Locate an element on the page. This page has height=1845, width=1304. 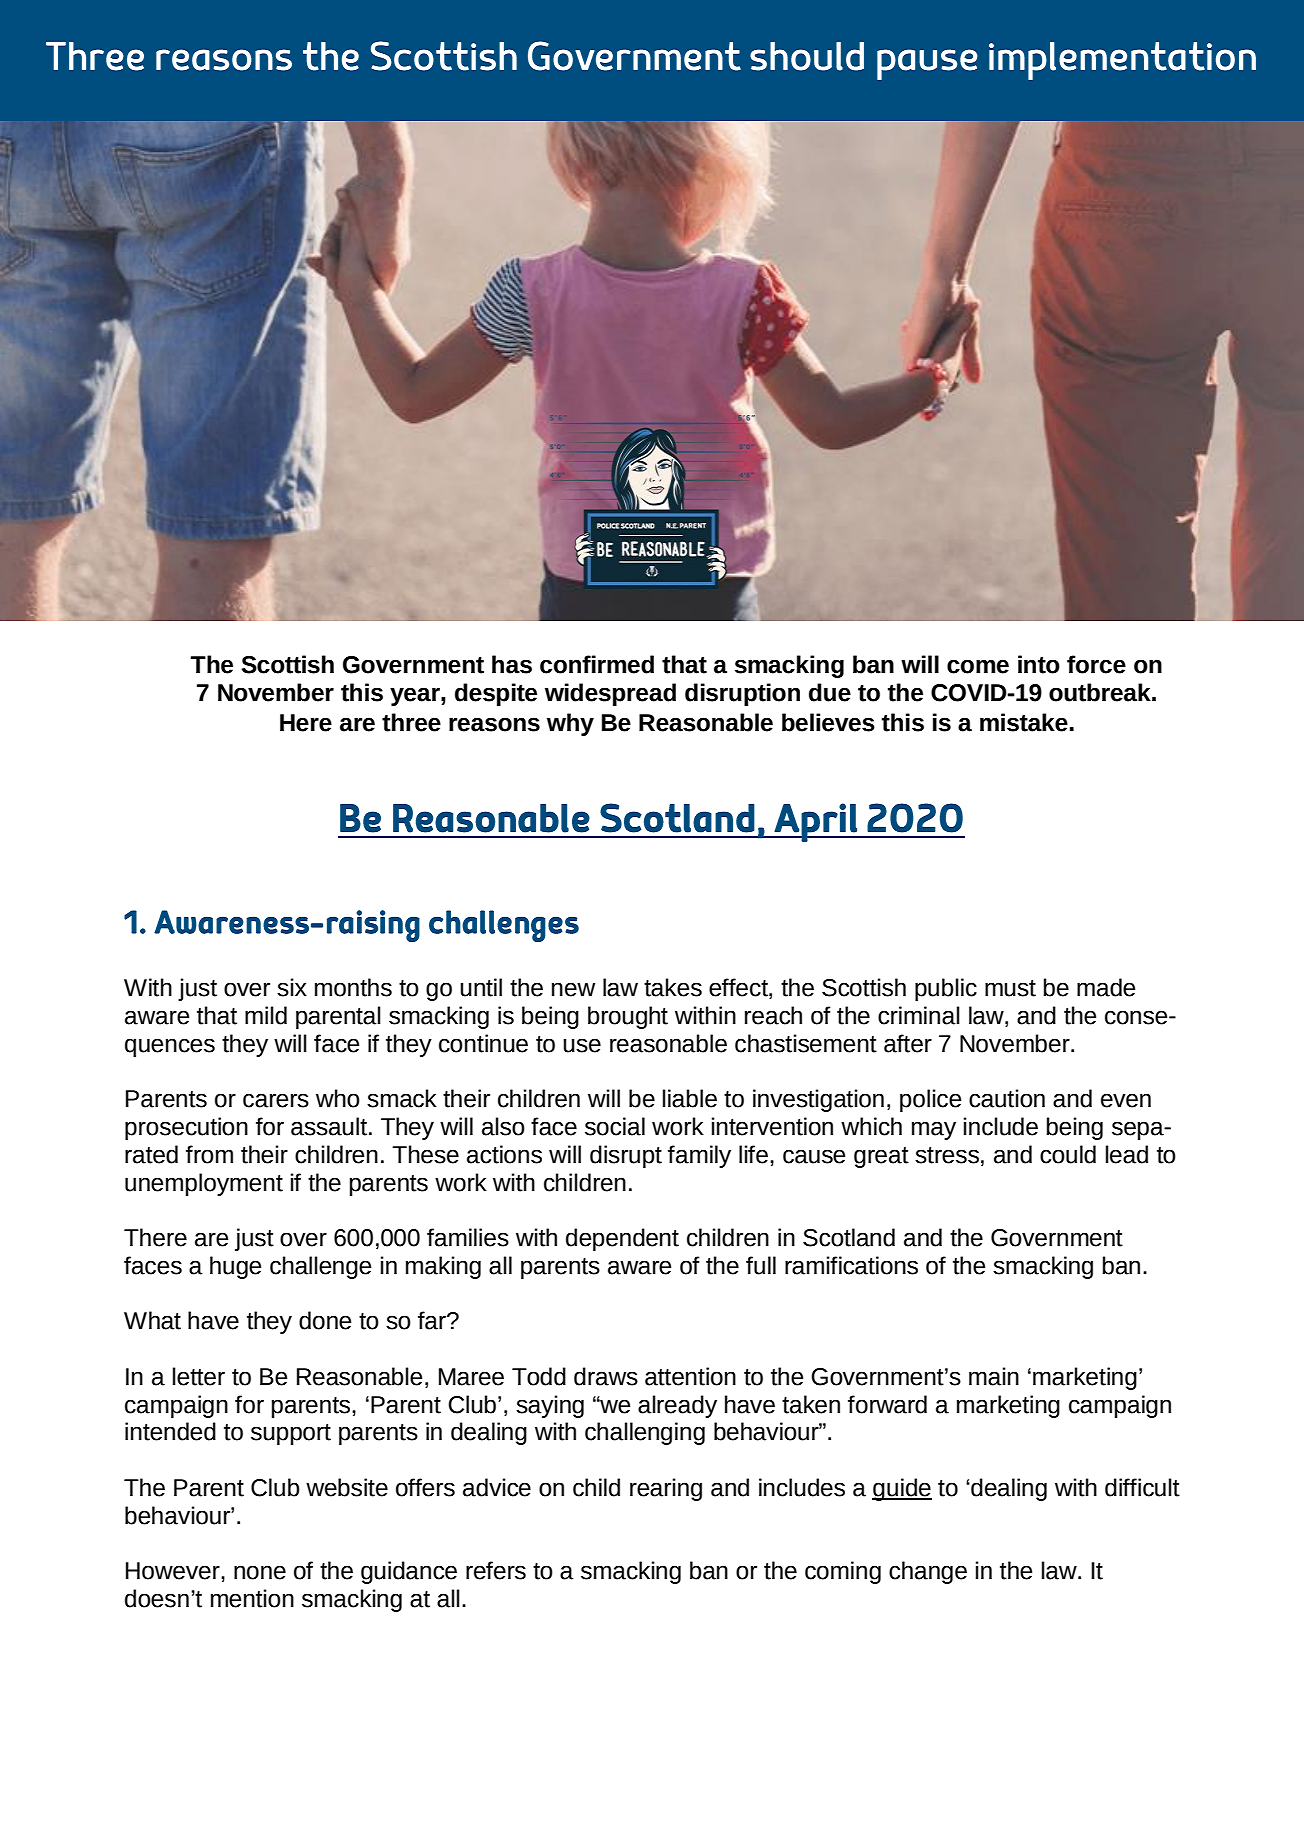
none is located at coordinates (260, 1572).
